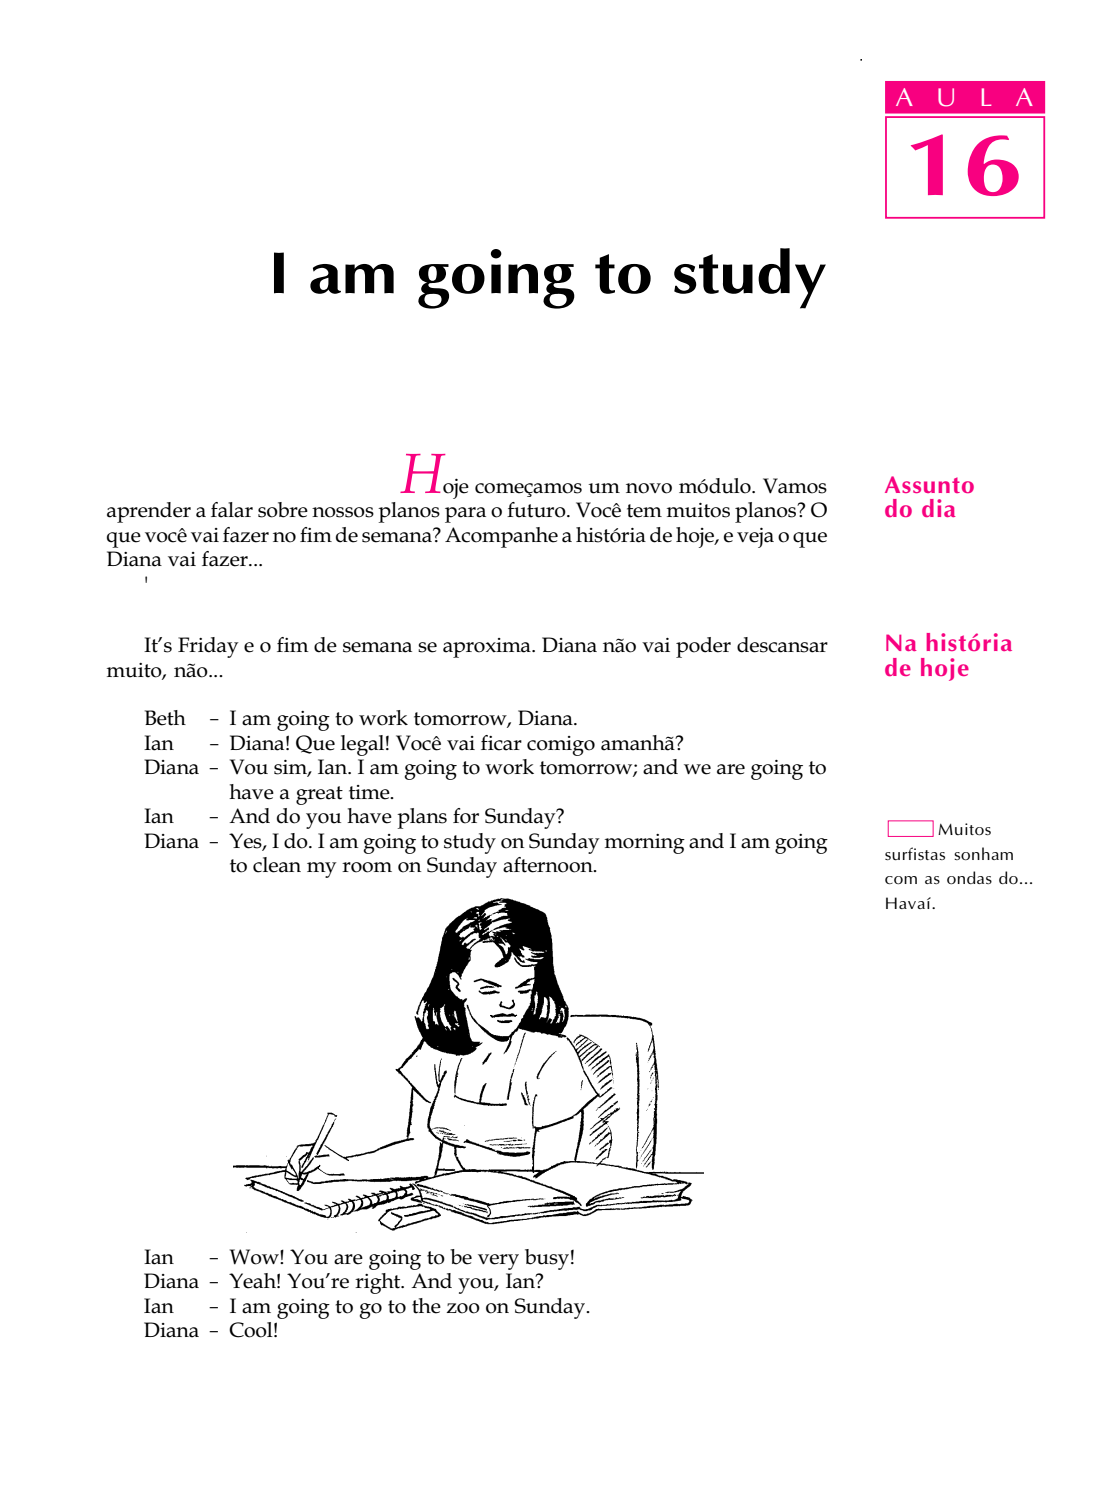 The image size is (1120, 1495). What do you see at coordinates (463, 1308) in the page?
I see `zoo` at bounding box center [463, 1308].
